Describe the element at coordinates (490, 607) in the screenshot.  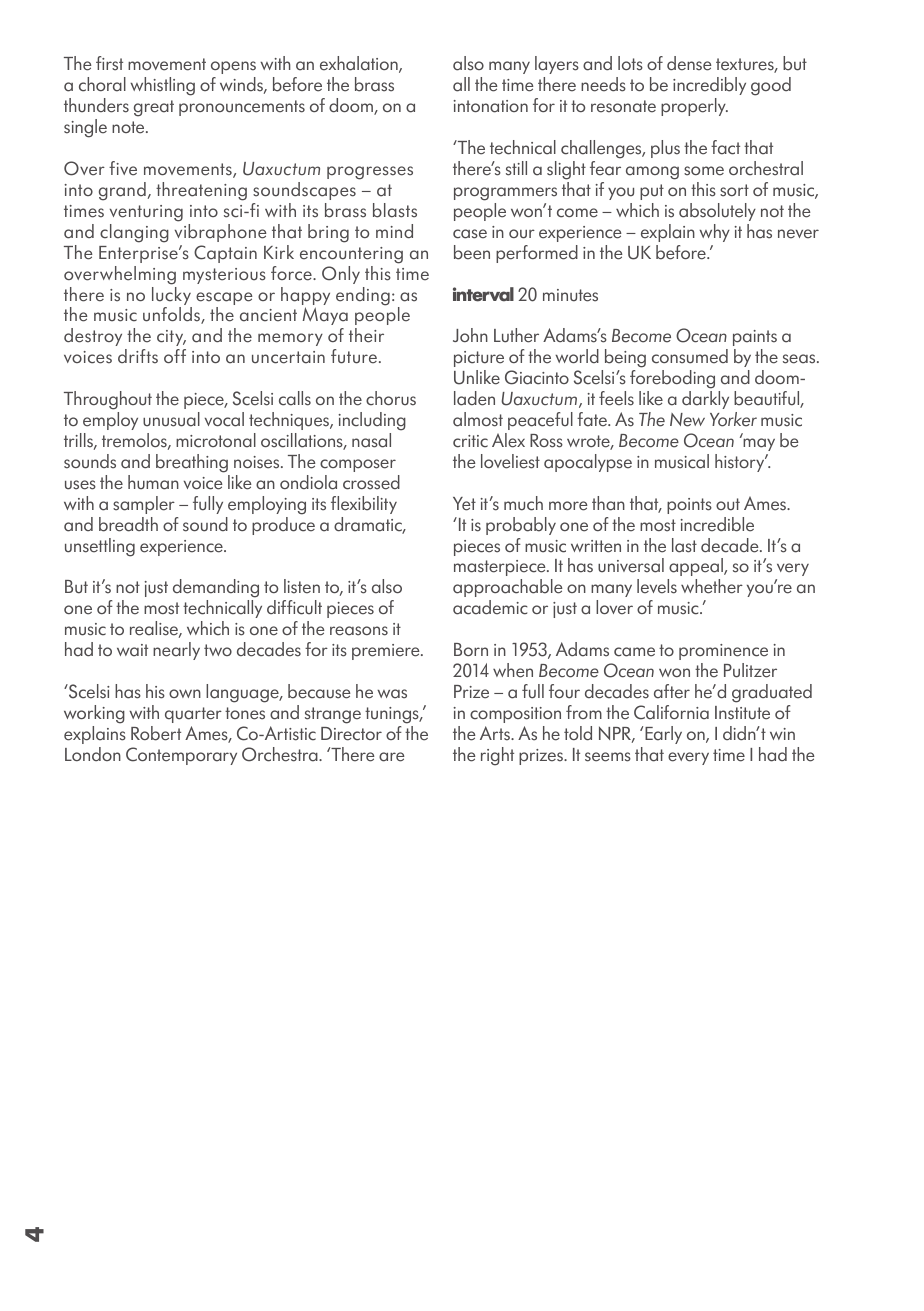
I see `academic` at that location.
